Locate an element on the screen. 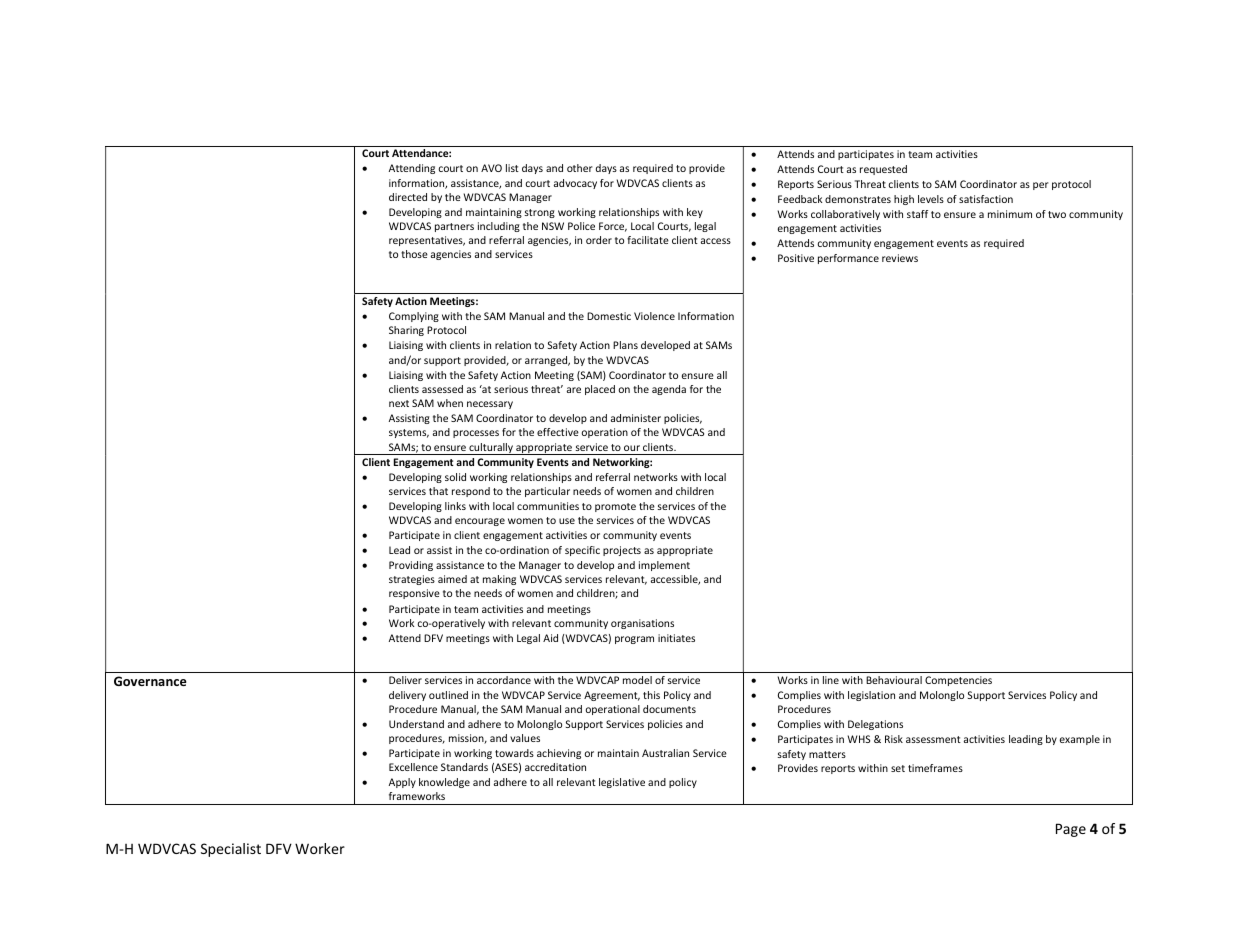 The height and width of the screenshot is (952, 1233). Complying is located at coordinates (414, 317).
